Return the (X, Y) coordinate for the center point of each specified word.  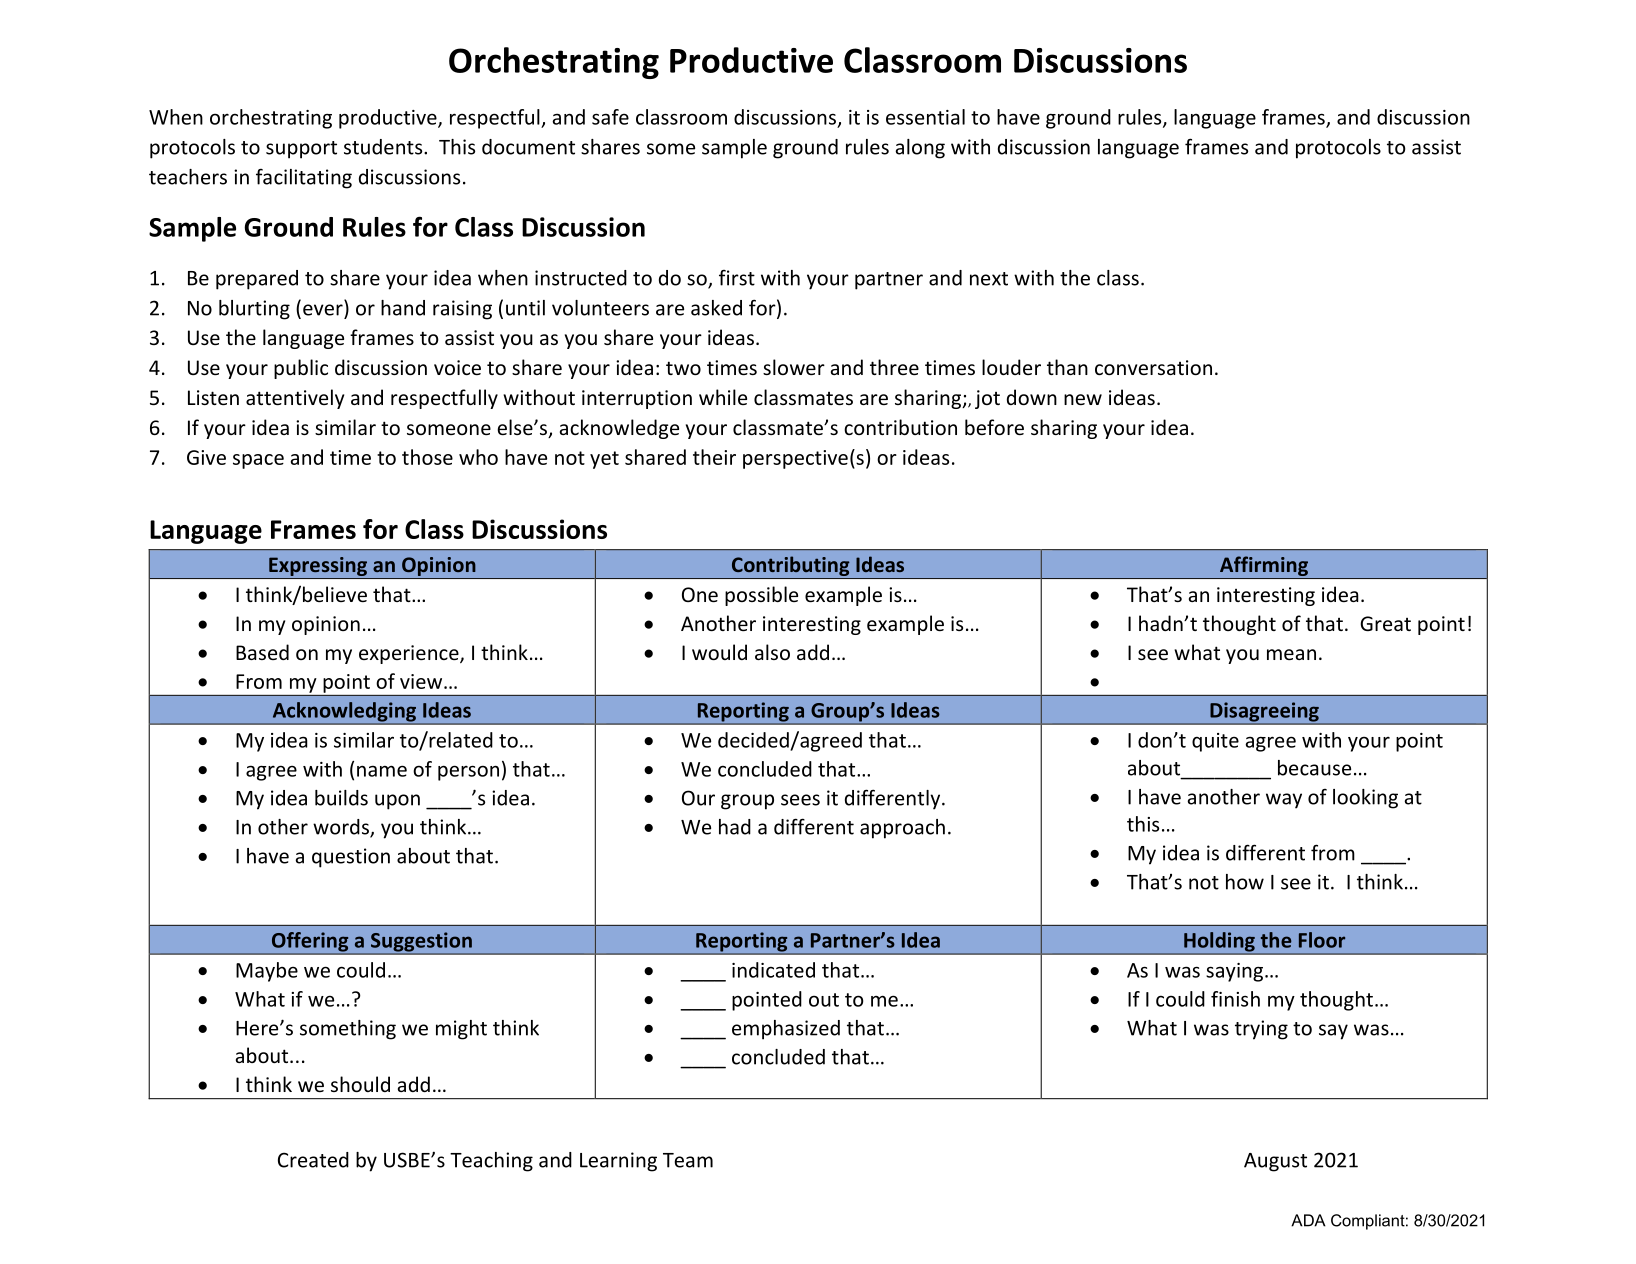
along (920, 149)
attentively (295, 399)
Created (313, 1160)
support (301, 150)
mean (1291, 654)
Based (262, 652)
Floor (1322, 940)
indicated (773, 970)
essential (925, 117)
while (723, 397)
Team (688, 1160)
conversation (1153, 367)
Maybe (267, 972)
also (772, 652)
